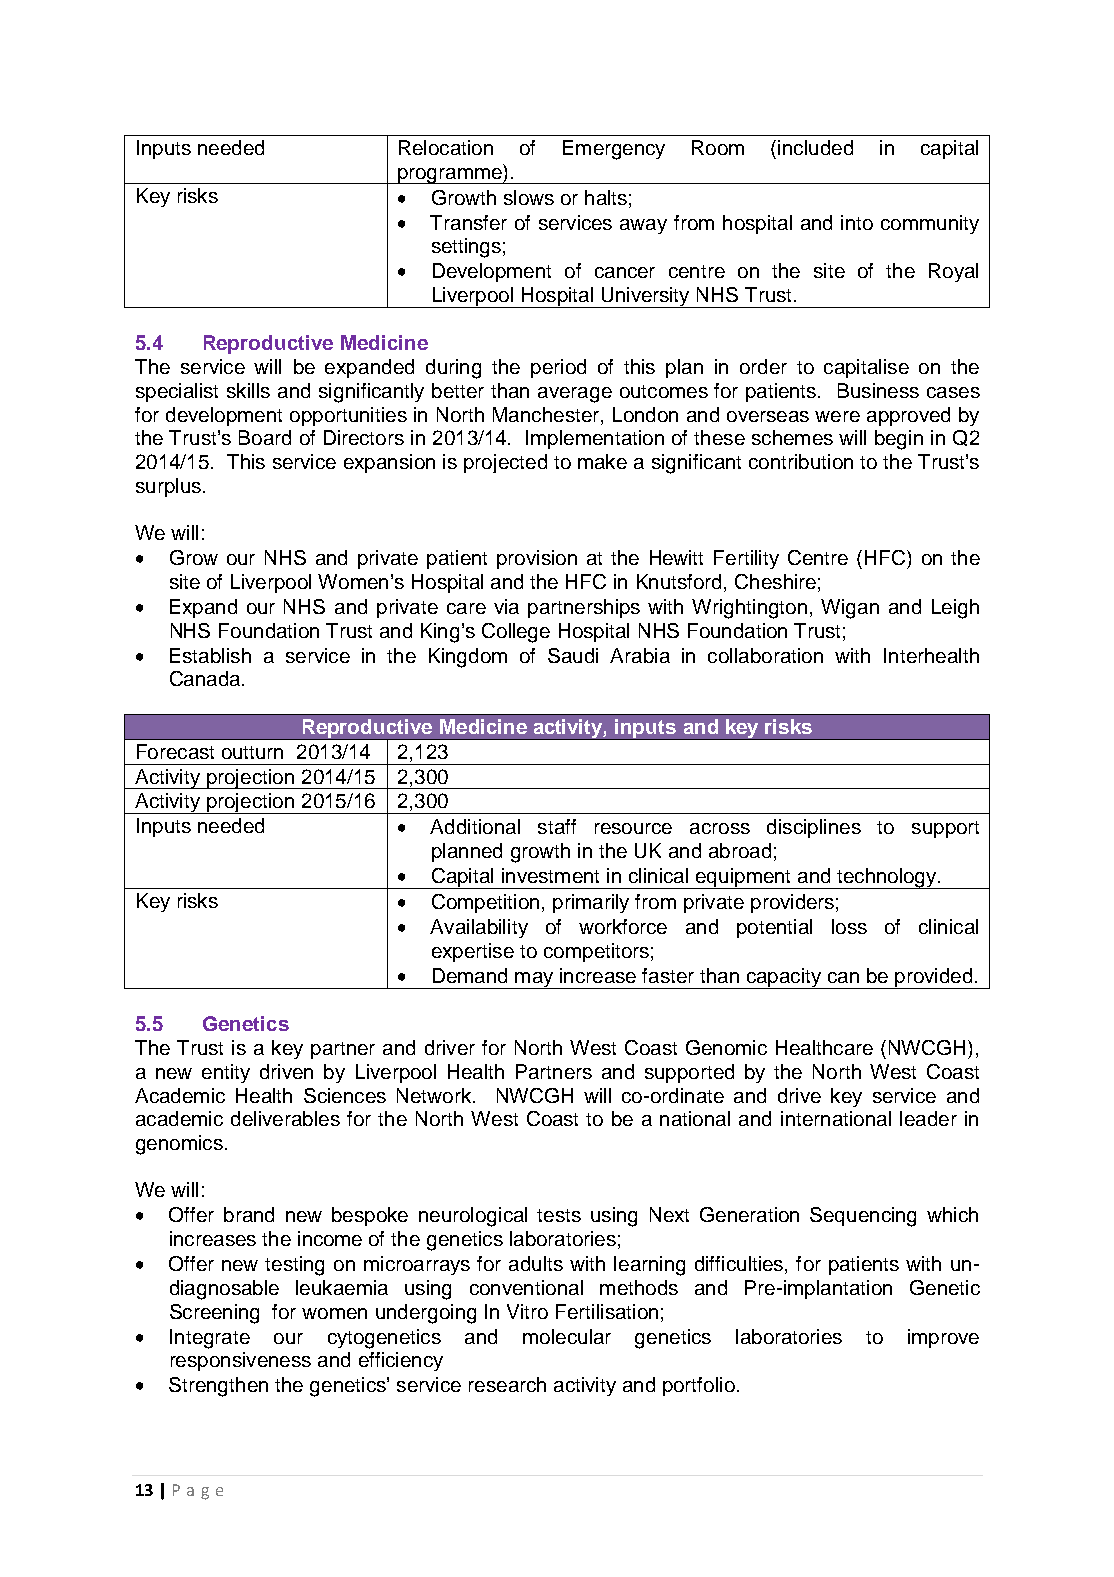  Describe the element at coordinates (943, 1338) in the image. I see `improve` at that location.
